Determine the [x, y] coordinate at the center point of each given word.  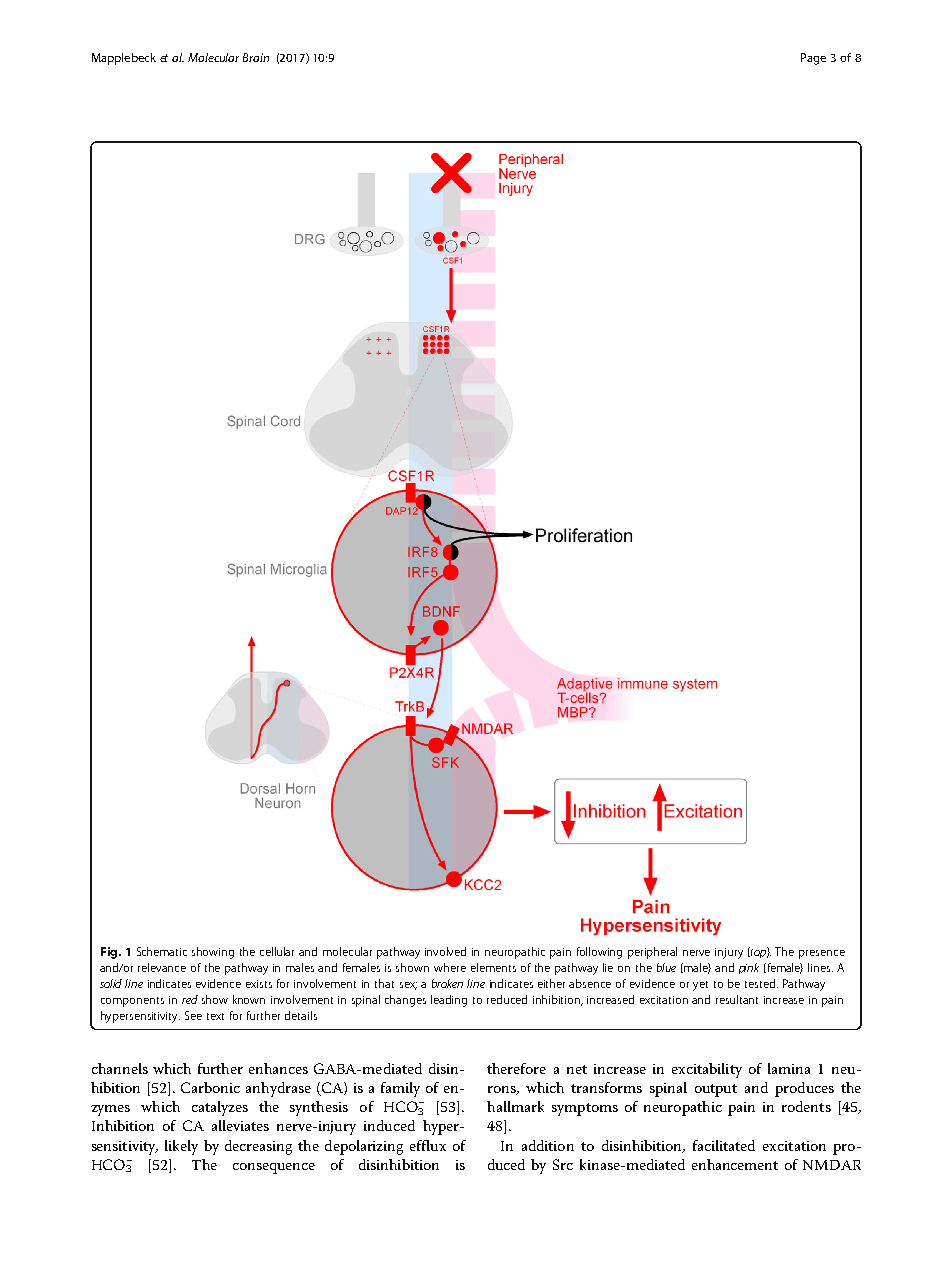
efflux [428, 1145]
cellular [277, 951]
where [450, 967]
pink [749, 968]
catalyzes [220, 1108]
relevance [162, 967]
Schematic [162, 951]
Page [813, 59]
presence [822, 954]
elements [493, 967]
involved [445, 951]
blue [666, 967]
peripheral [652, 953]
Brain [256, 57]
